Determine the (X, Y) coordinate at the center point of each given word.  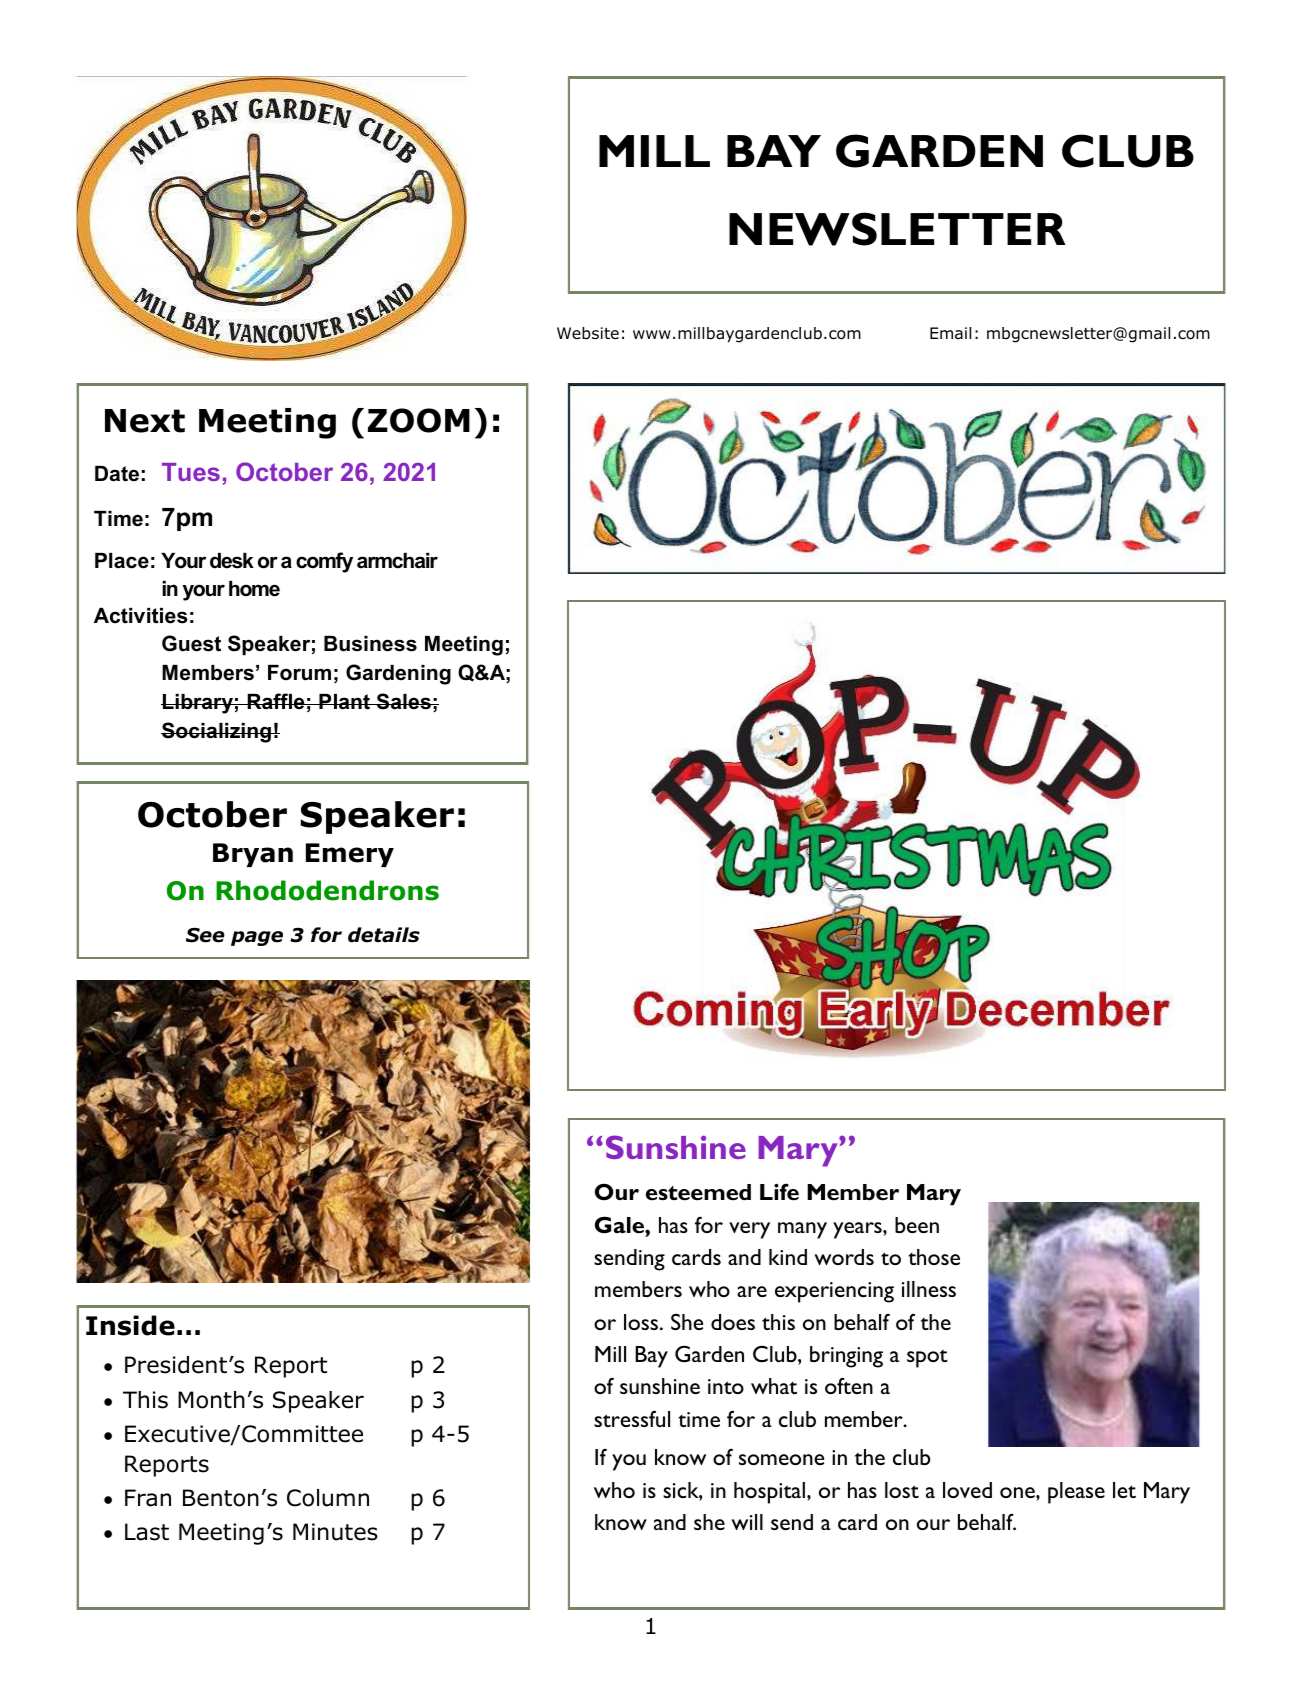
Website (588, 333)
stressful (632, 1418)
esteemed (698, 1192)
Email (950, 333)
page (257, 938)
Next (145, 421)
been (917, 1225)
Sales (403, 701)
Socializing (217, 732)
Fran (148, 1498)
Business (370, 644)
